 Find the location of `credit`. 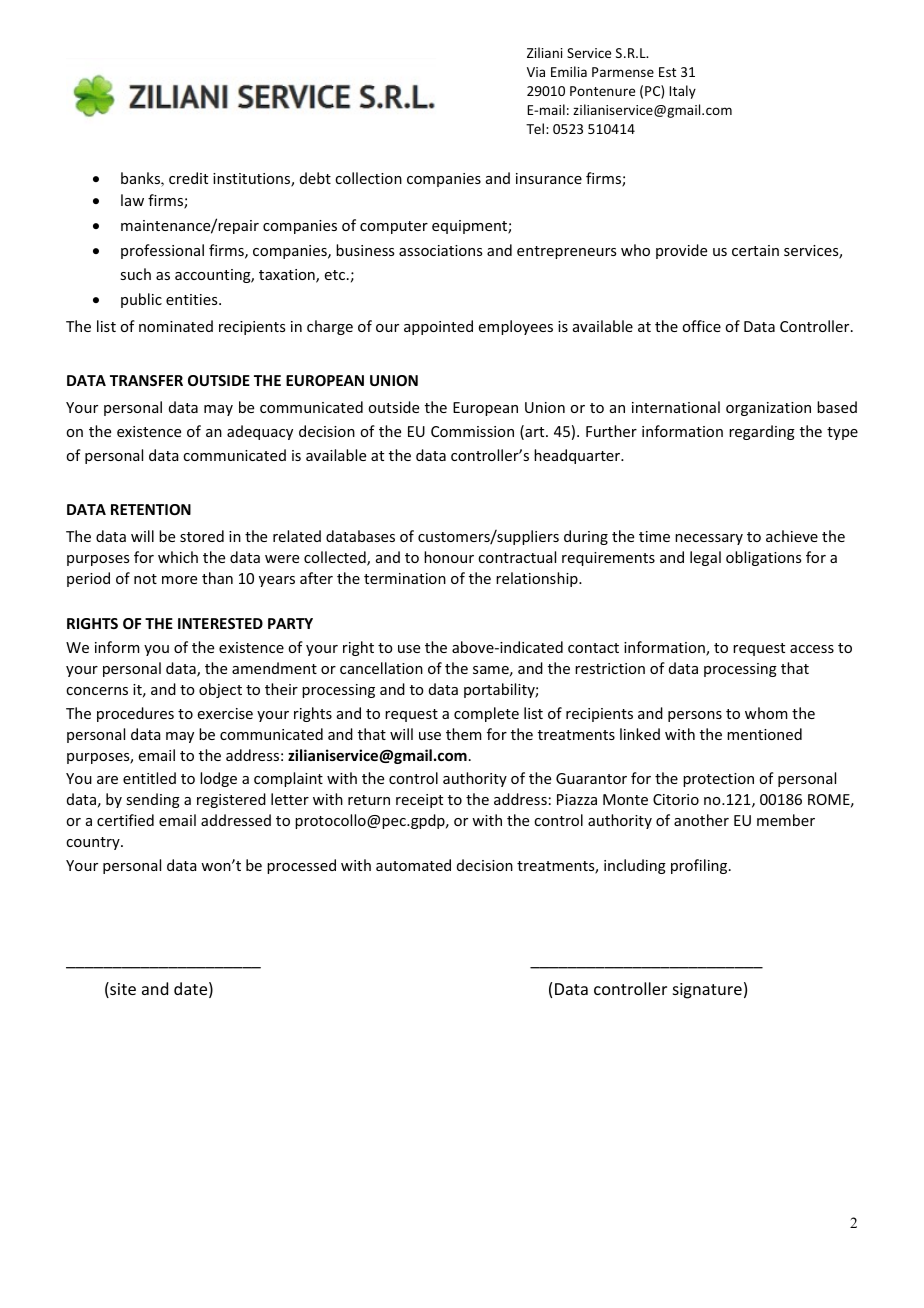

credit is located at coordinates (188, 178).
